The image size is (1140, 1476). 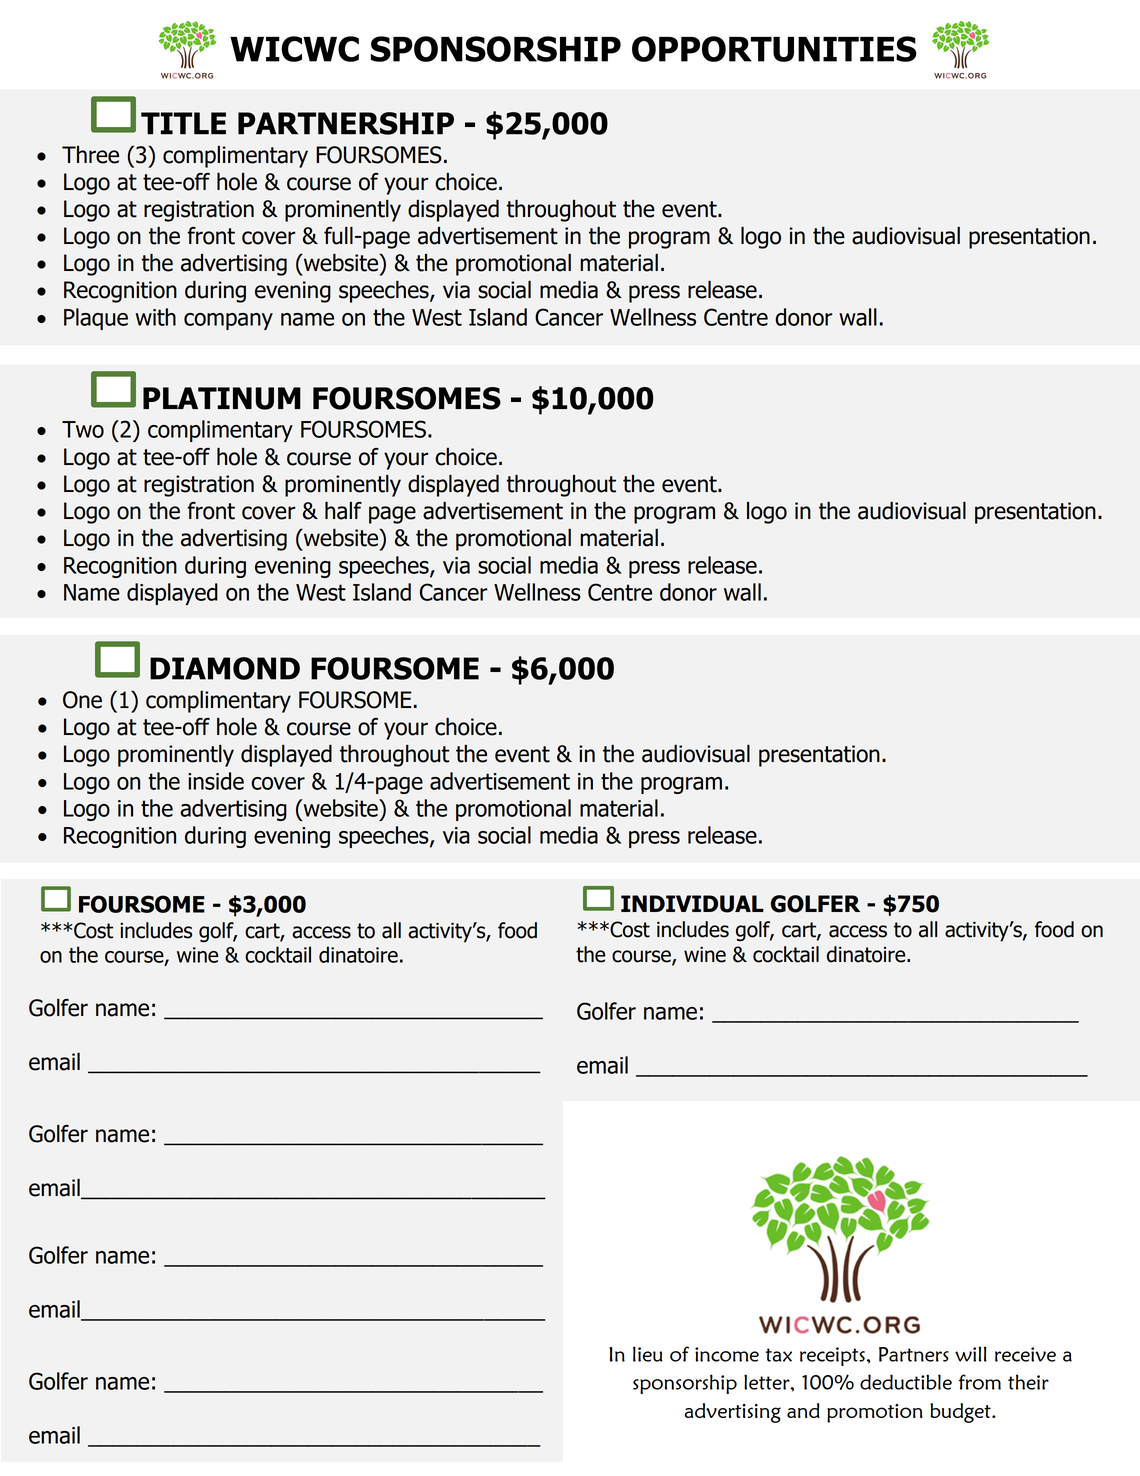 I want to click on TITLE, so click(x=183, y=123).
